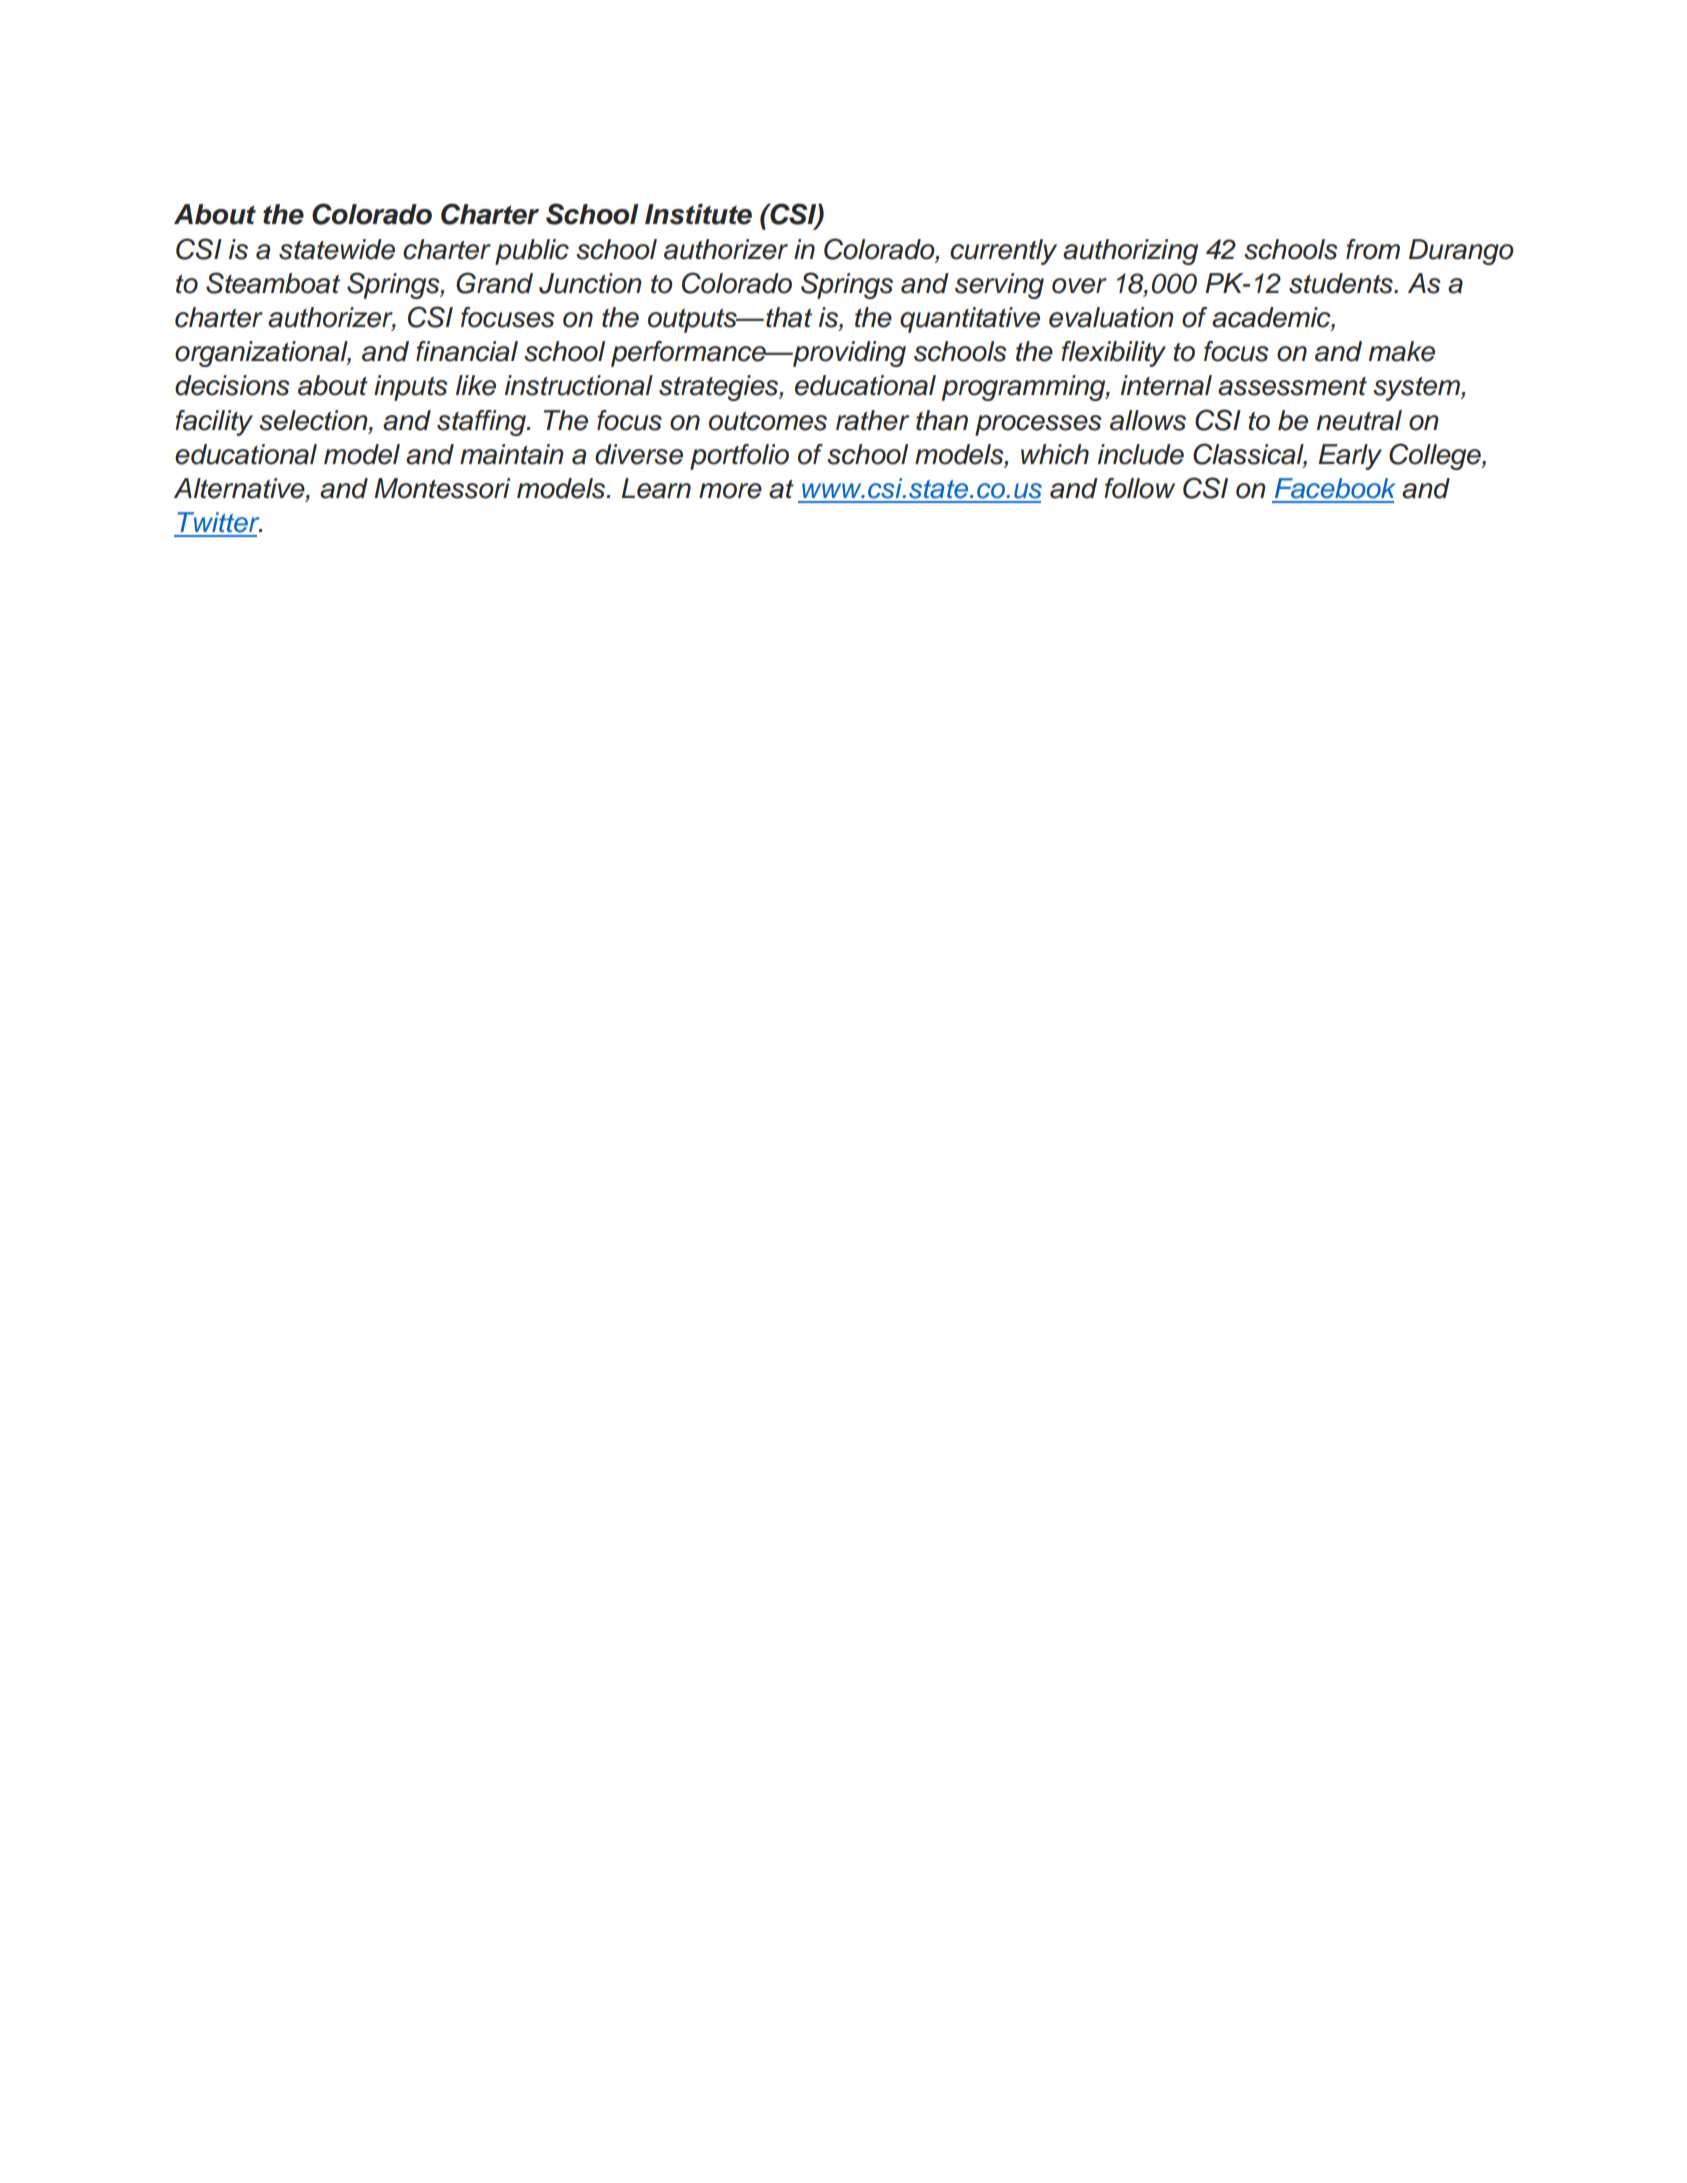 Image resolution: width=1687 pixels, height=2183 pixels. What do you see at coordinates (698, 214) in the page?
I see `Institute` at bounding box center [698, 214].
